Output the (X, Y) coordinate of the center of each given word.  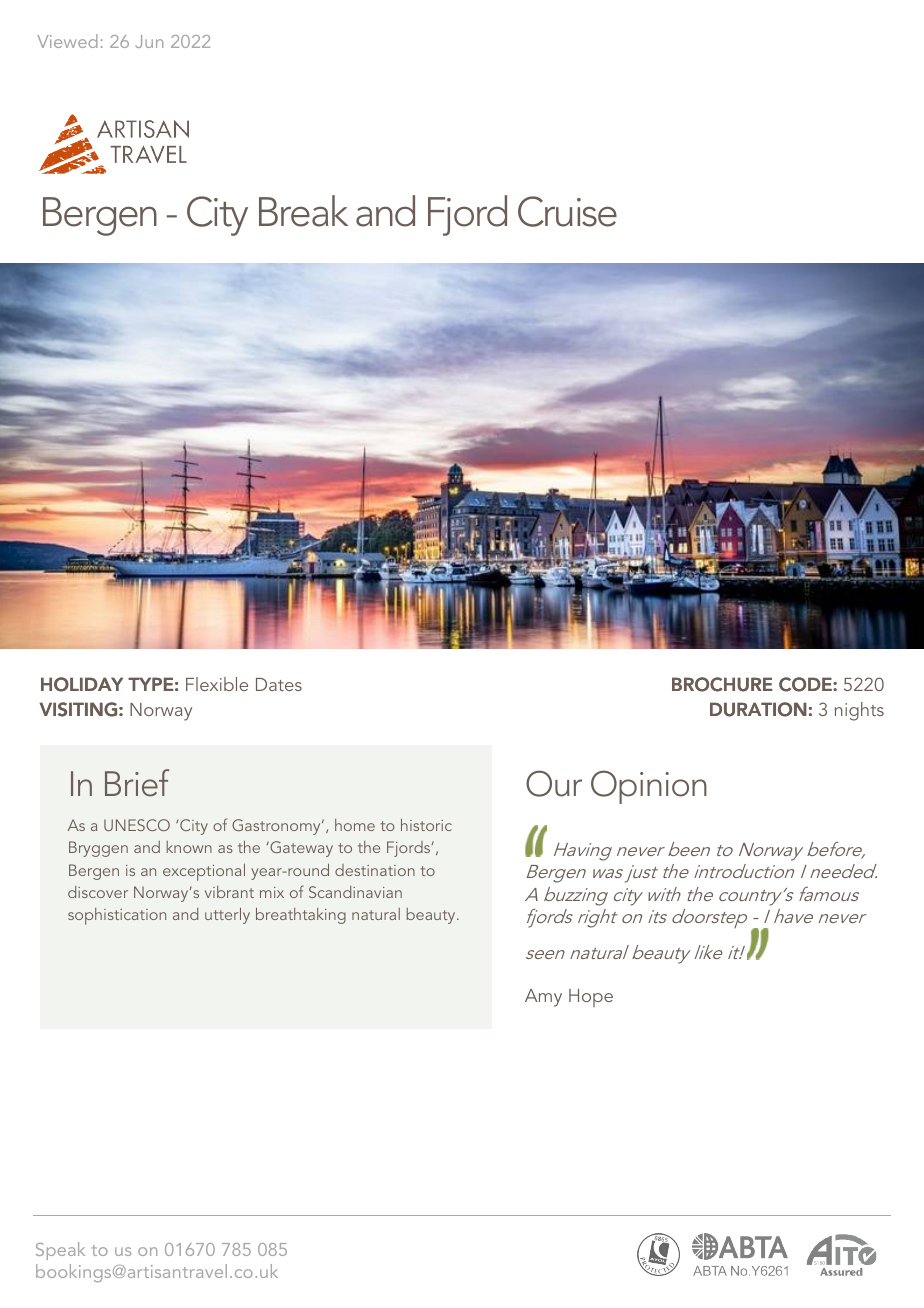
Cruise (567, 211)
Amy (543, 998)
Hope (591, 998)
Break (303, 211)
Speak (60, 1251)
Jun (149, 41)
